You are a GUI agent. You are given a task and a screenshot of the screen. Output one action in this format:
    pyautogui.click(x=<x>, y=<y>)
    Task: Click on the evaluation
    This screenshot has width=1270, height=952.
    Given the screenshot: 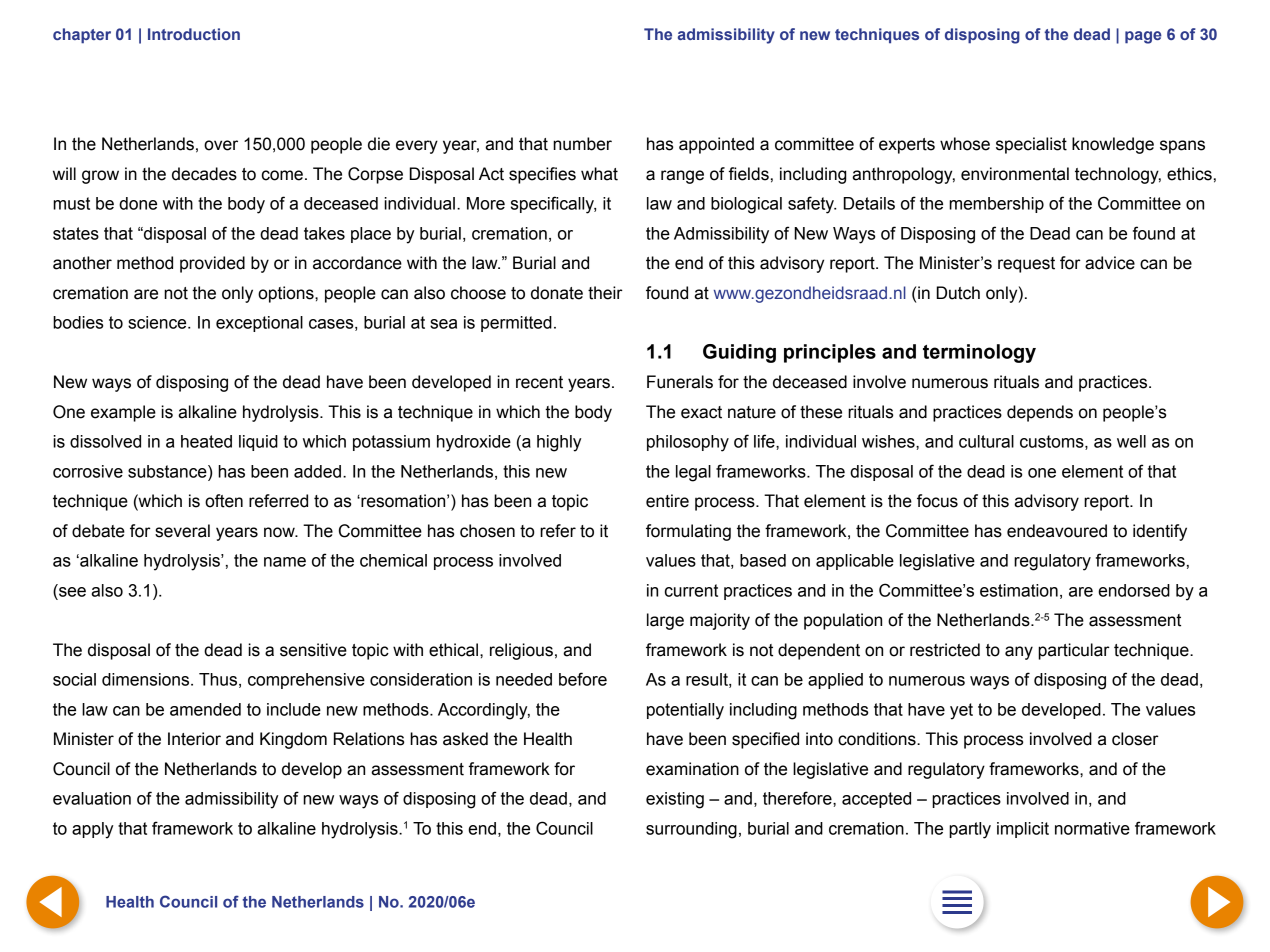 What is the action you would take?
    pyautogui.click(x=92, y=798)
